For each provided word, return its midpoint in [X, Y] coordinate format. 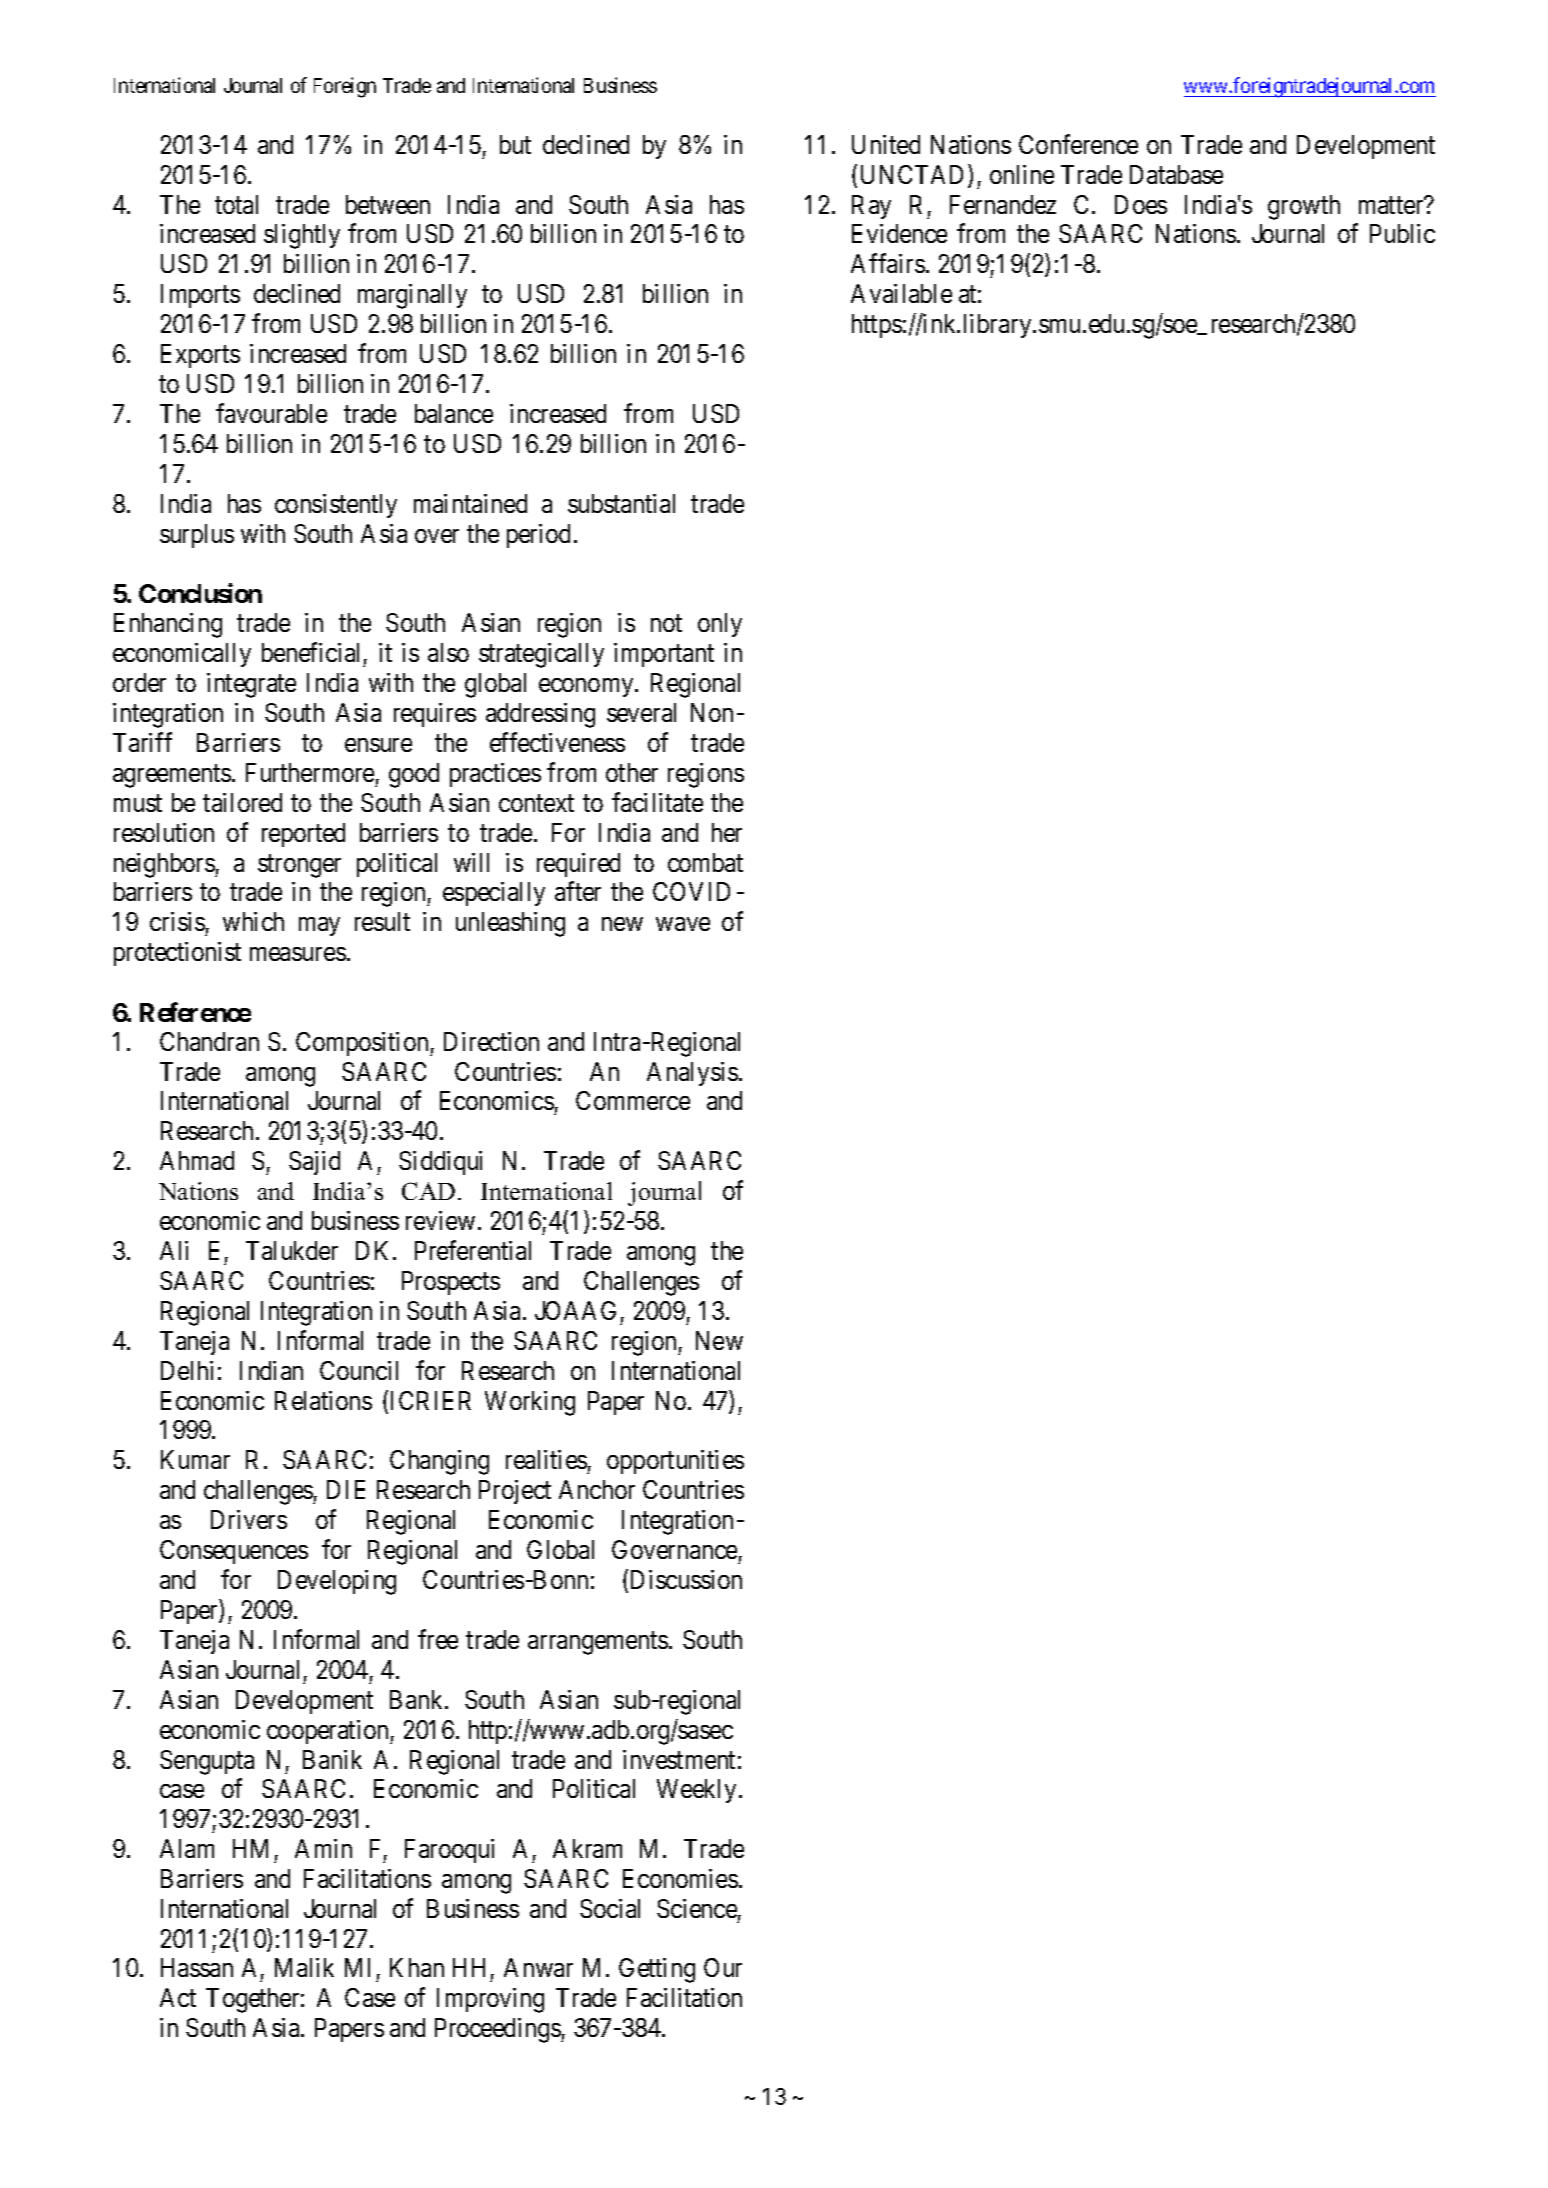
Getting [657, 1970]
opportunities [675, 1462]
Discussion [686, 1579]
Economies [680, 1878]
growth [1304, 207]
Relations [323, 1400]
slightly [302, 236]
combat [705, 862]
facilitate [657, 802]
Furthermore [310, 772]
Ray [871, 207]
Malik [304, 1967]
